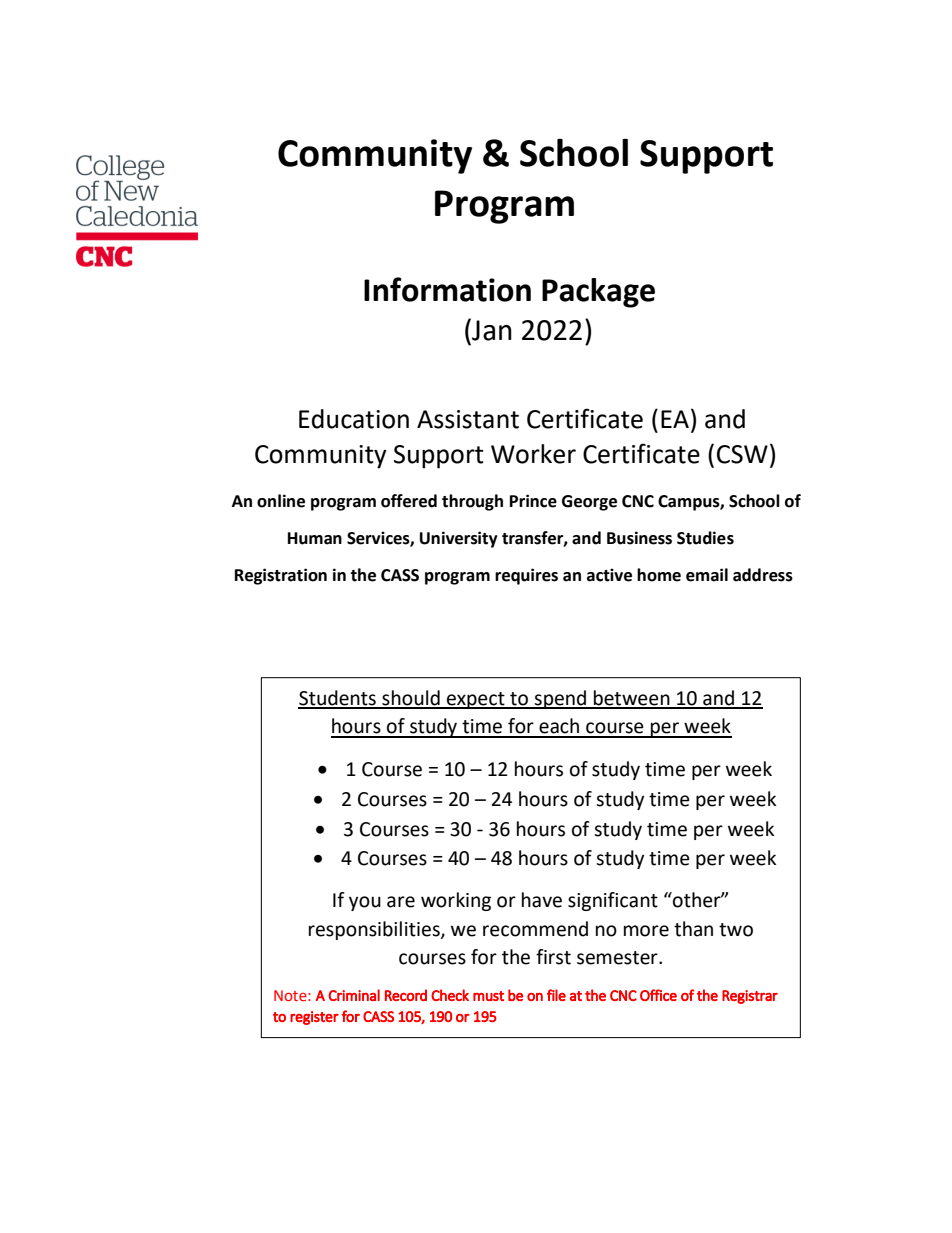  Describe the element at coordinates (491, 329) in the screenshot. I see `Jan` at that location.
